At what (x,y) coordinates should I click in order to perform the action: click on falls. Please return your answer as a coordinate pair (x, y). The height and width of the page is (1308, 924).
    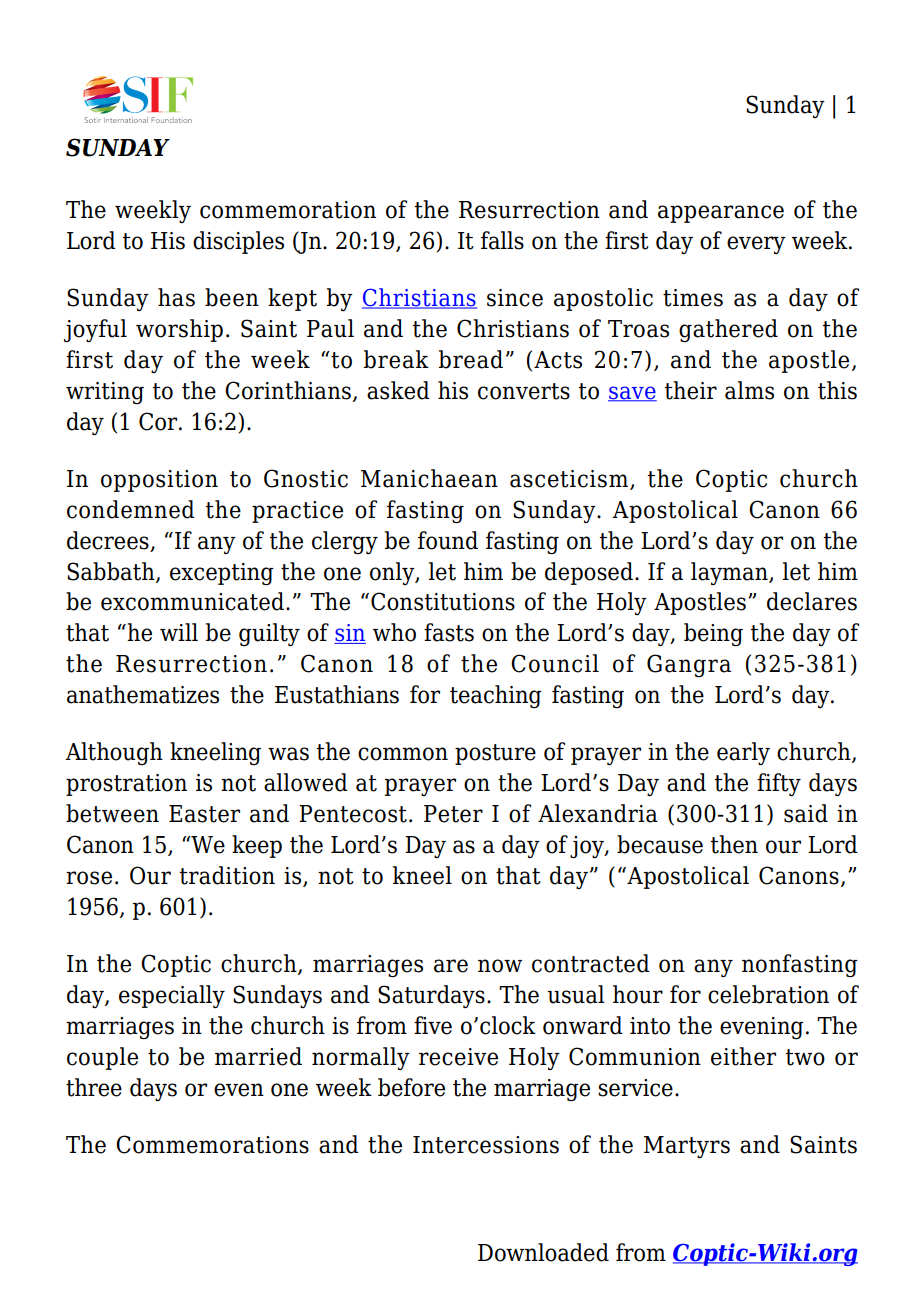
    Looking at the image, I should click on (502, 240).
